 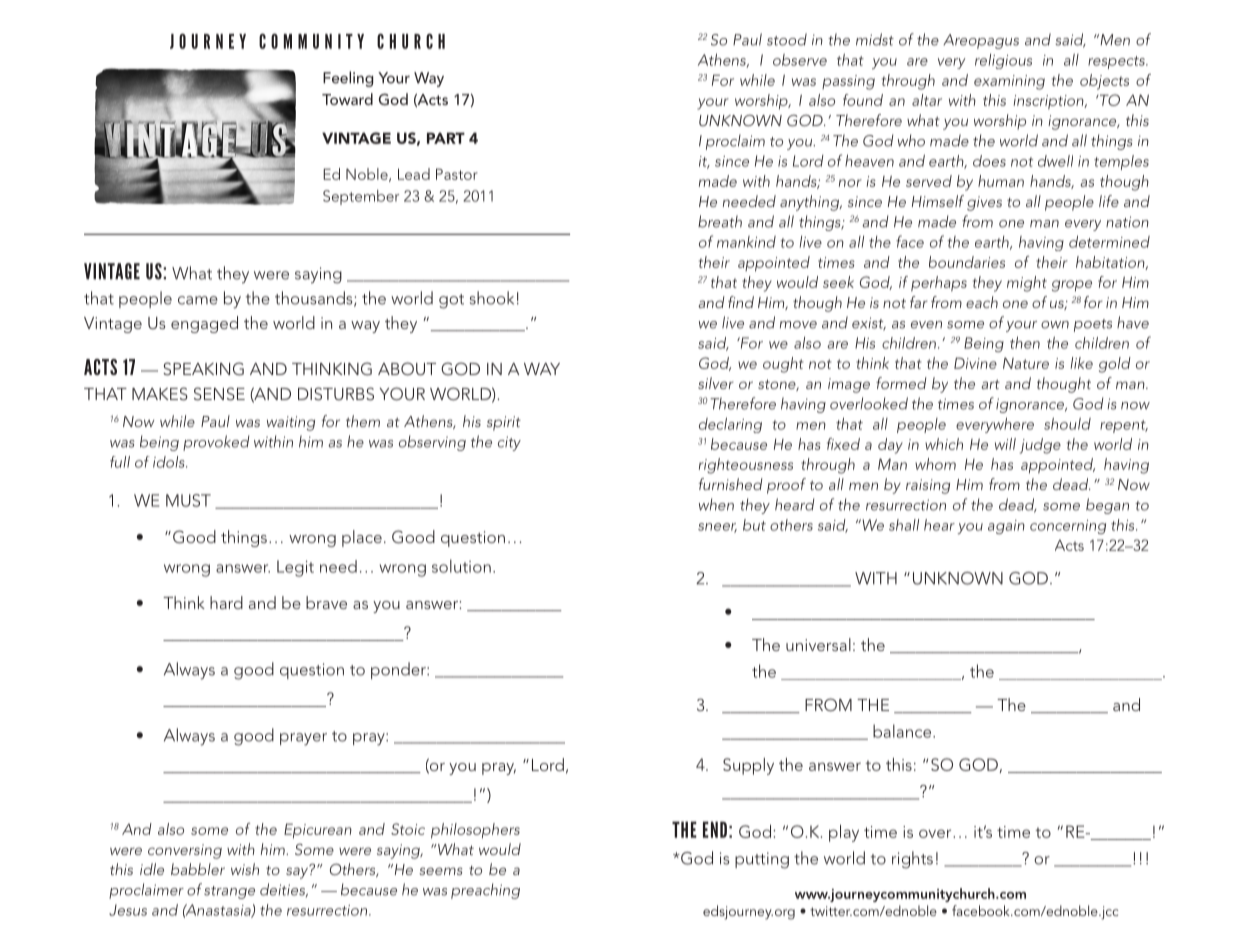 What do you see at coordinates (903, 731) in the screenshot?
I see `balance` at bounding box center [903, 731].
